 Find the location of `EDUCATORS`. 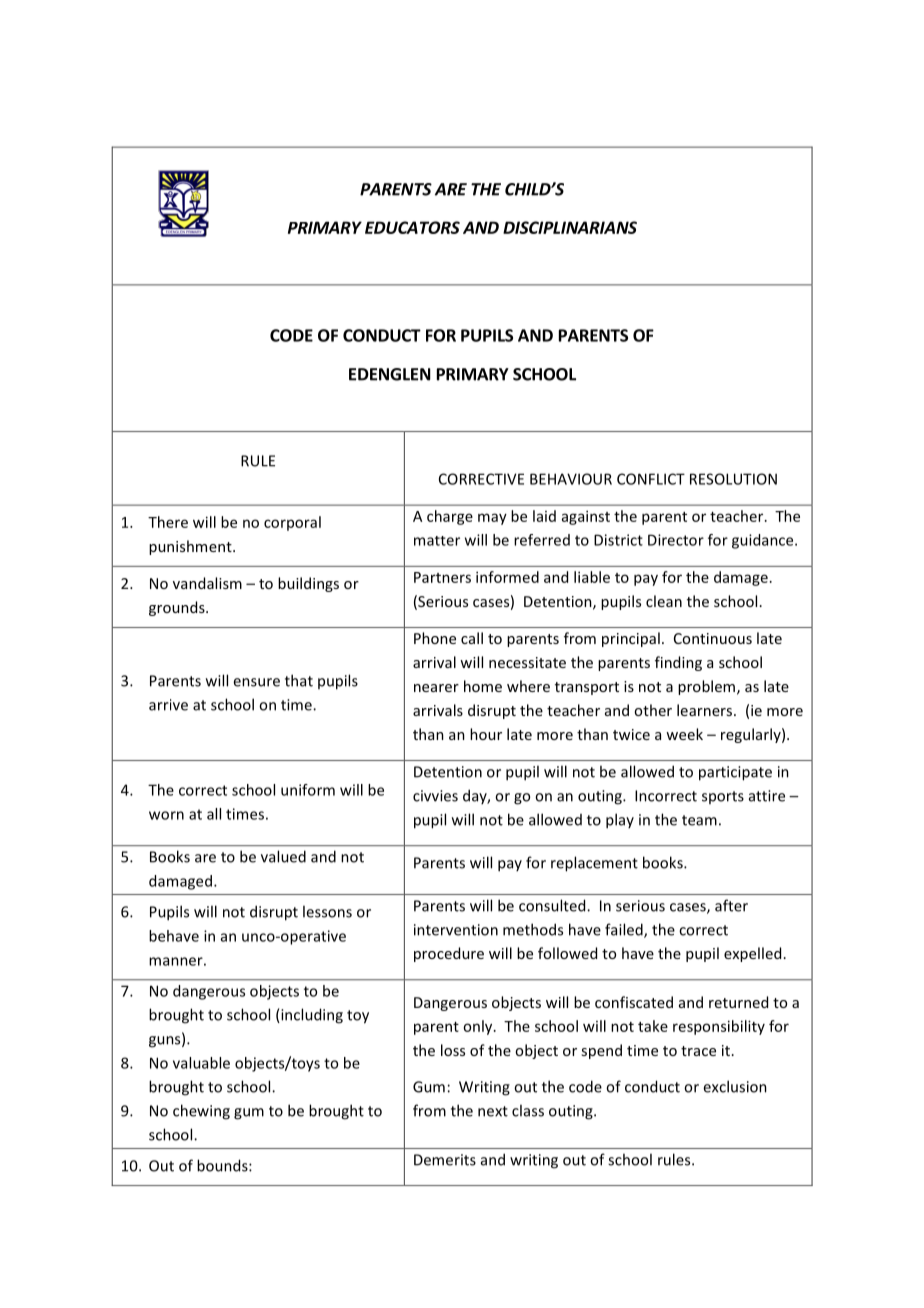

EDUCATORS is located at coordinates (412, 227).
